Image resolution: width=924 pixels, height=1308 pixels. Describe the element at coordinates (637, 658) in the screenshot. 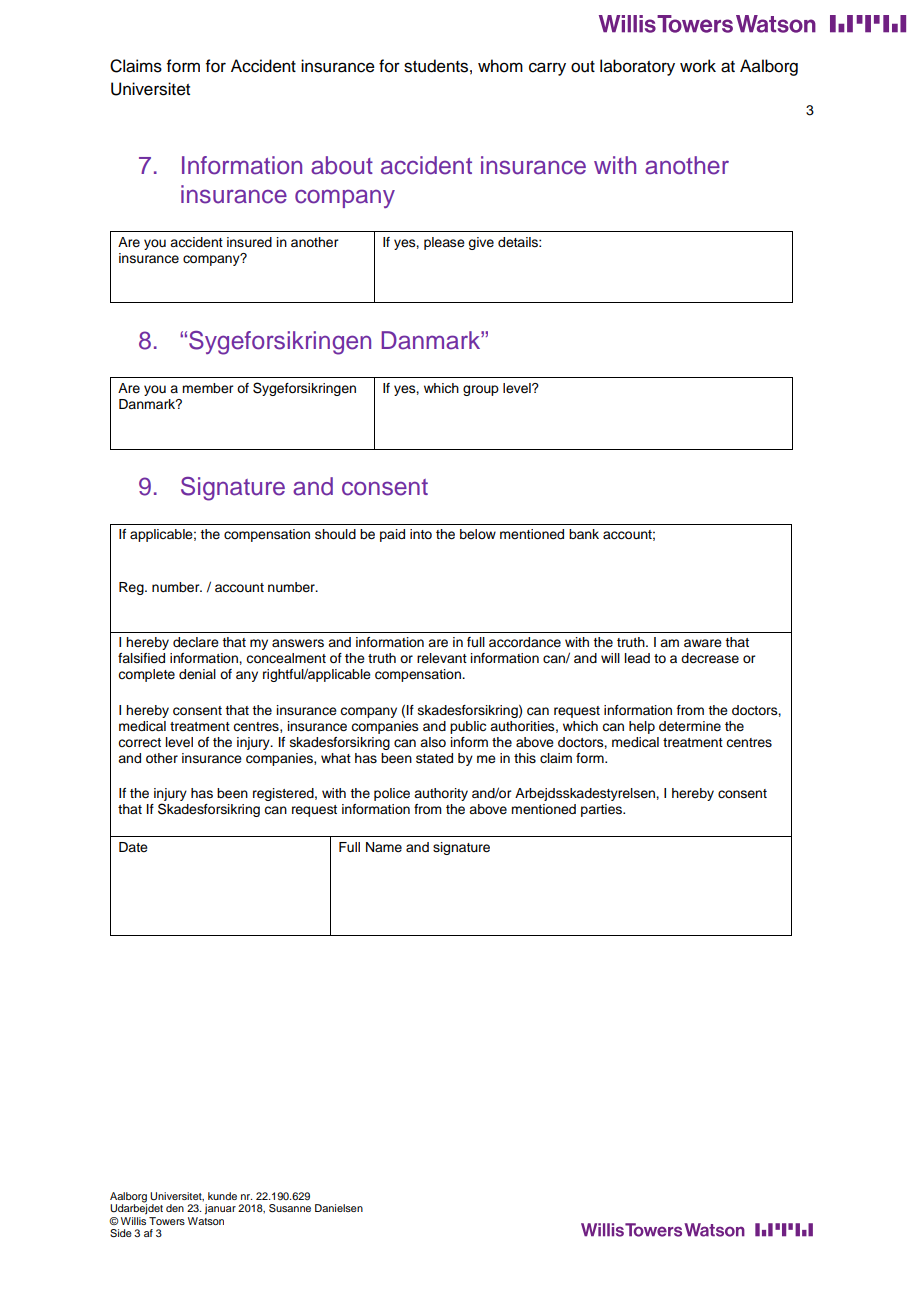

I see `lead` at that location.
